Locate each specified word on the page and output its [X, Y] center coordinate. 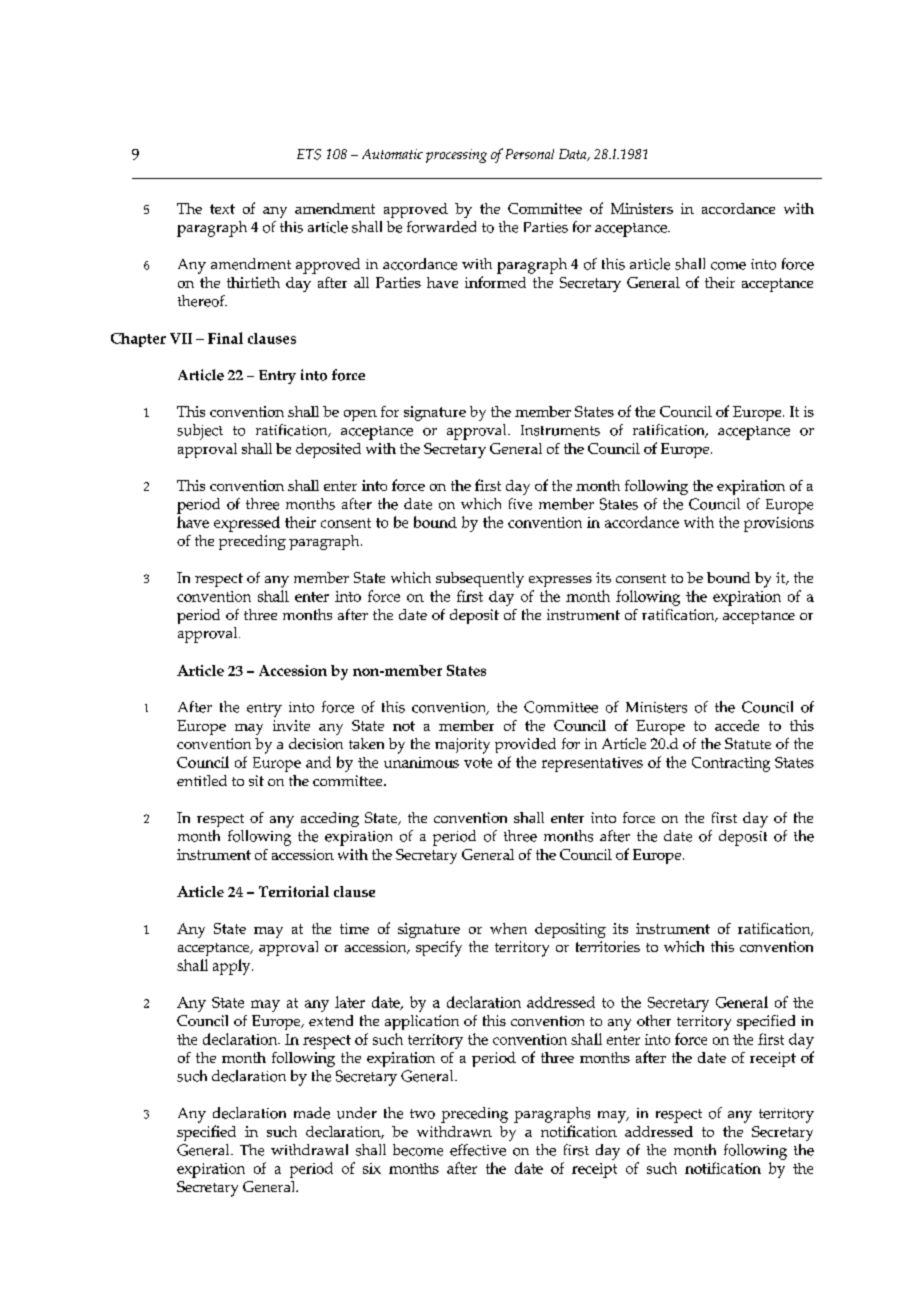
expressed [247, 524]
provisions [779, 524]
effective [478, 1150]
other [654, 1020]
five [520, 504]
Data [574, 155]
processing [456, 156]
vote [478, 763]
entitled [202, 780]
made [312, 1113]
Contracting [731, 764]
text [222, 209]
